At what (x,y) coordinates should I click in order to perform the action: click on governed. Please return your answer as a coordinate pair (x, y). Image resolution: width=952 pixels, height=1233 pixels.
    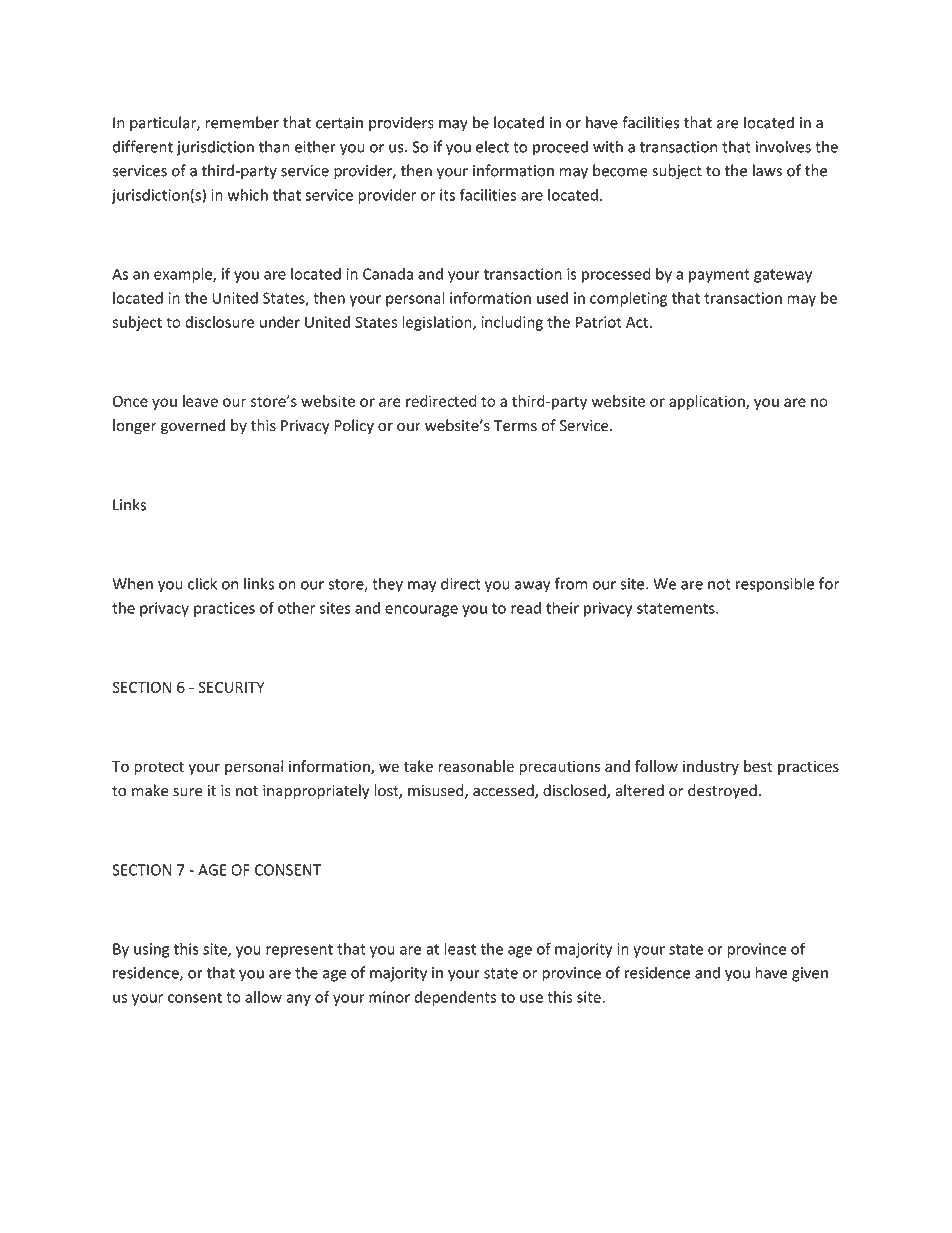
    Looking at the image, I should click on (193, 426).
